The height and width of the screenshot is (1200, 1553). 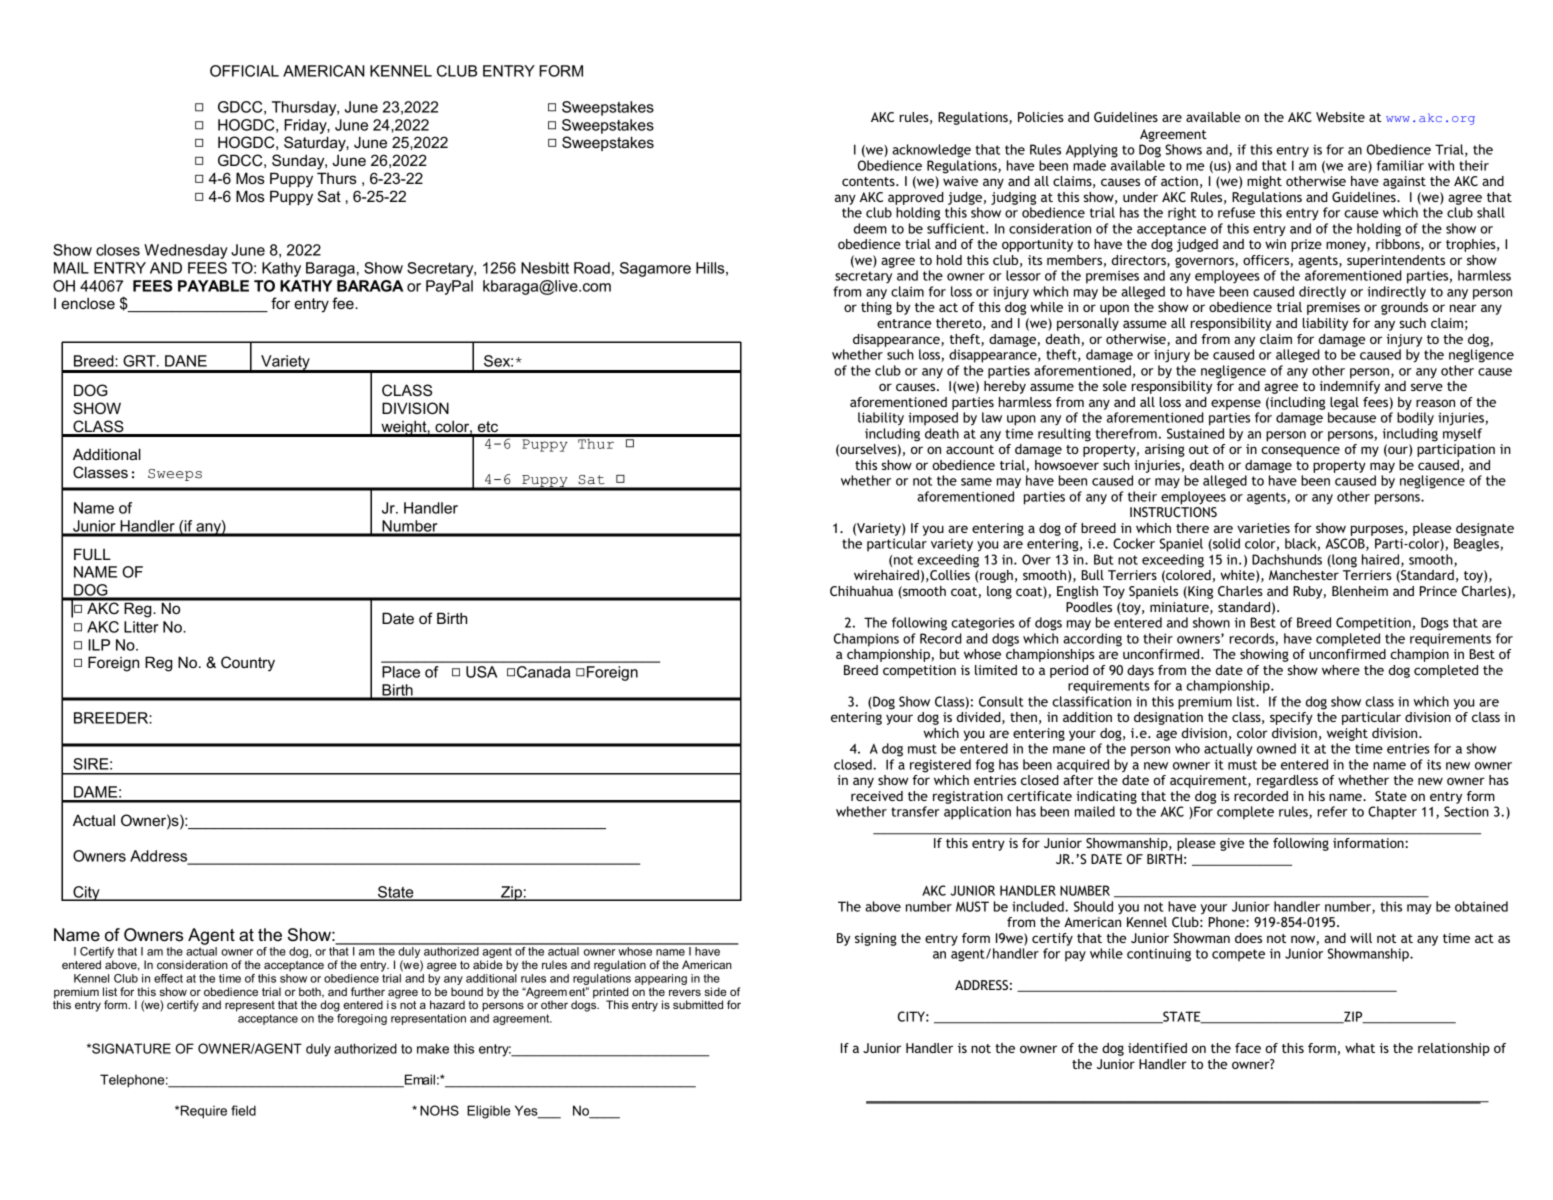 What do you see at coordinates (1340, 117) in the screenshot?
I see `Website` at bounding box center [1340, 117].
